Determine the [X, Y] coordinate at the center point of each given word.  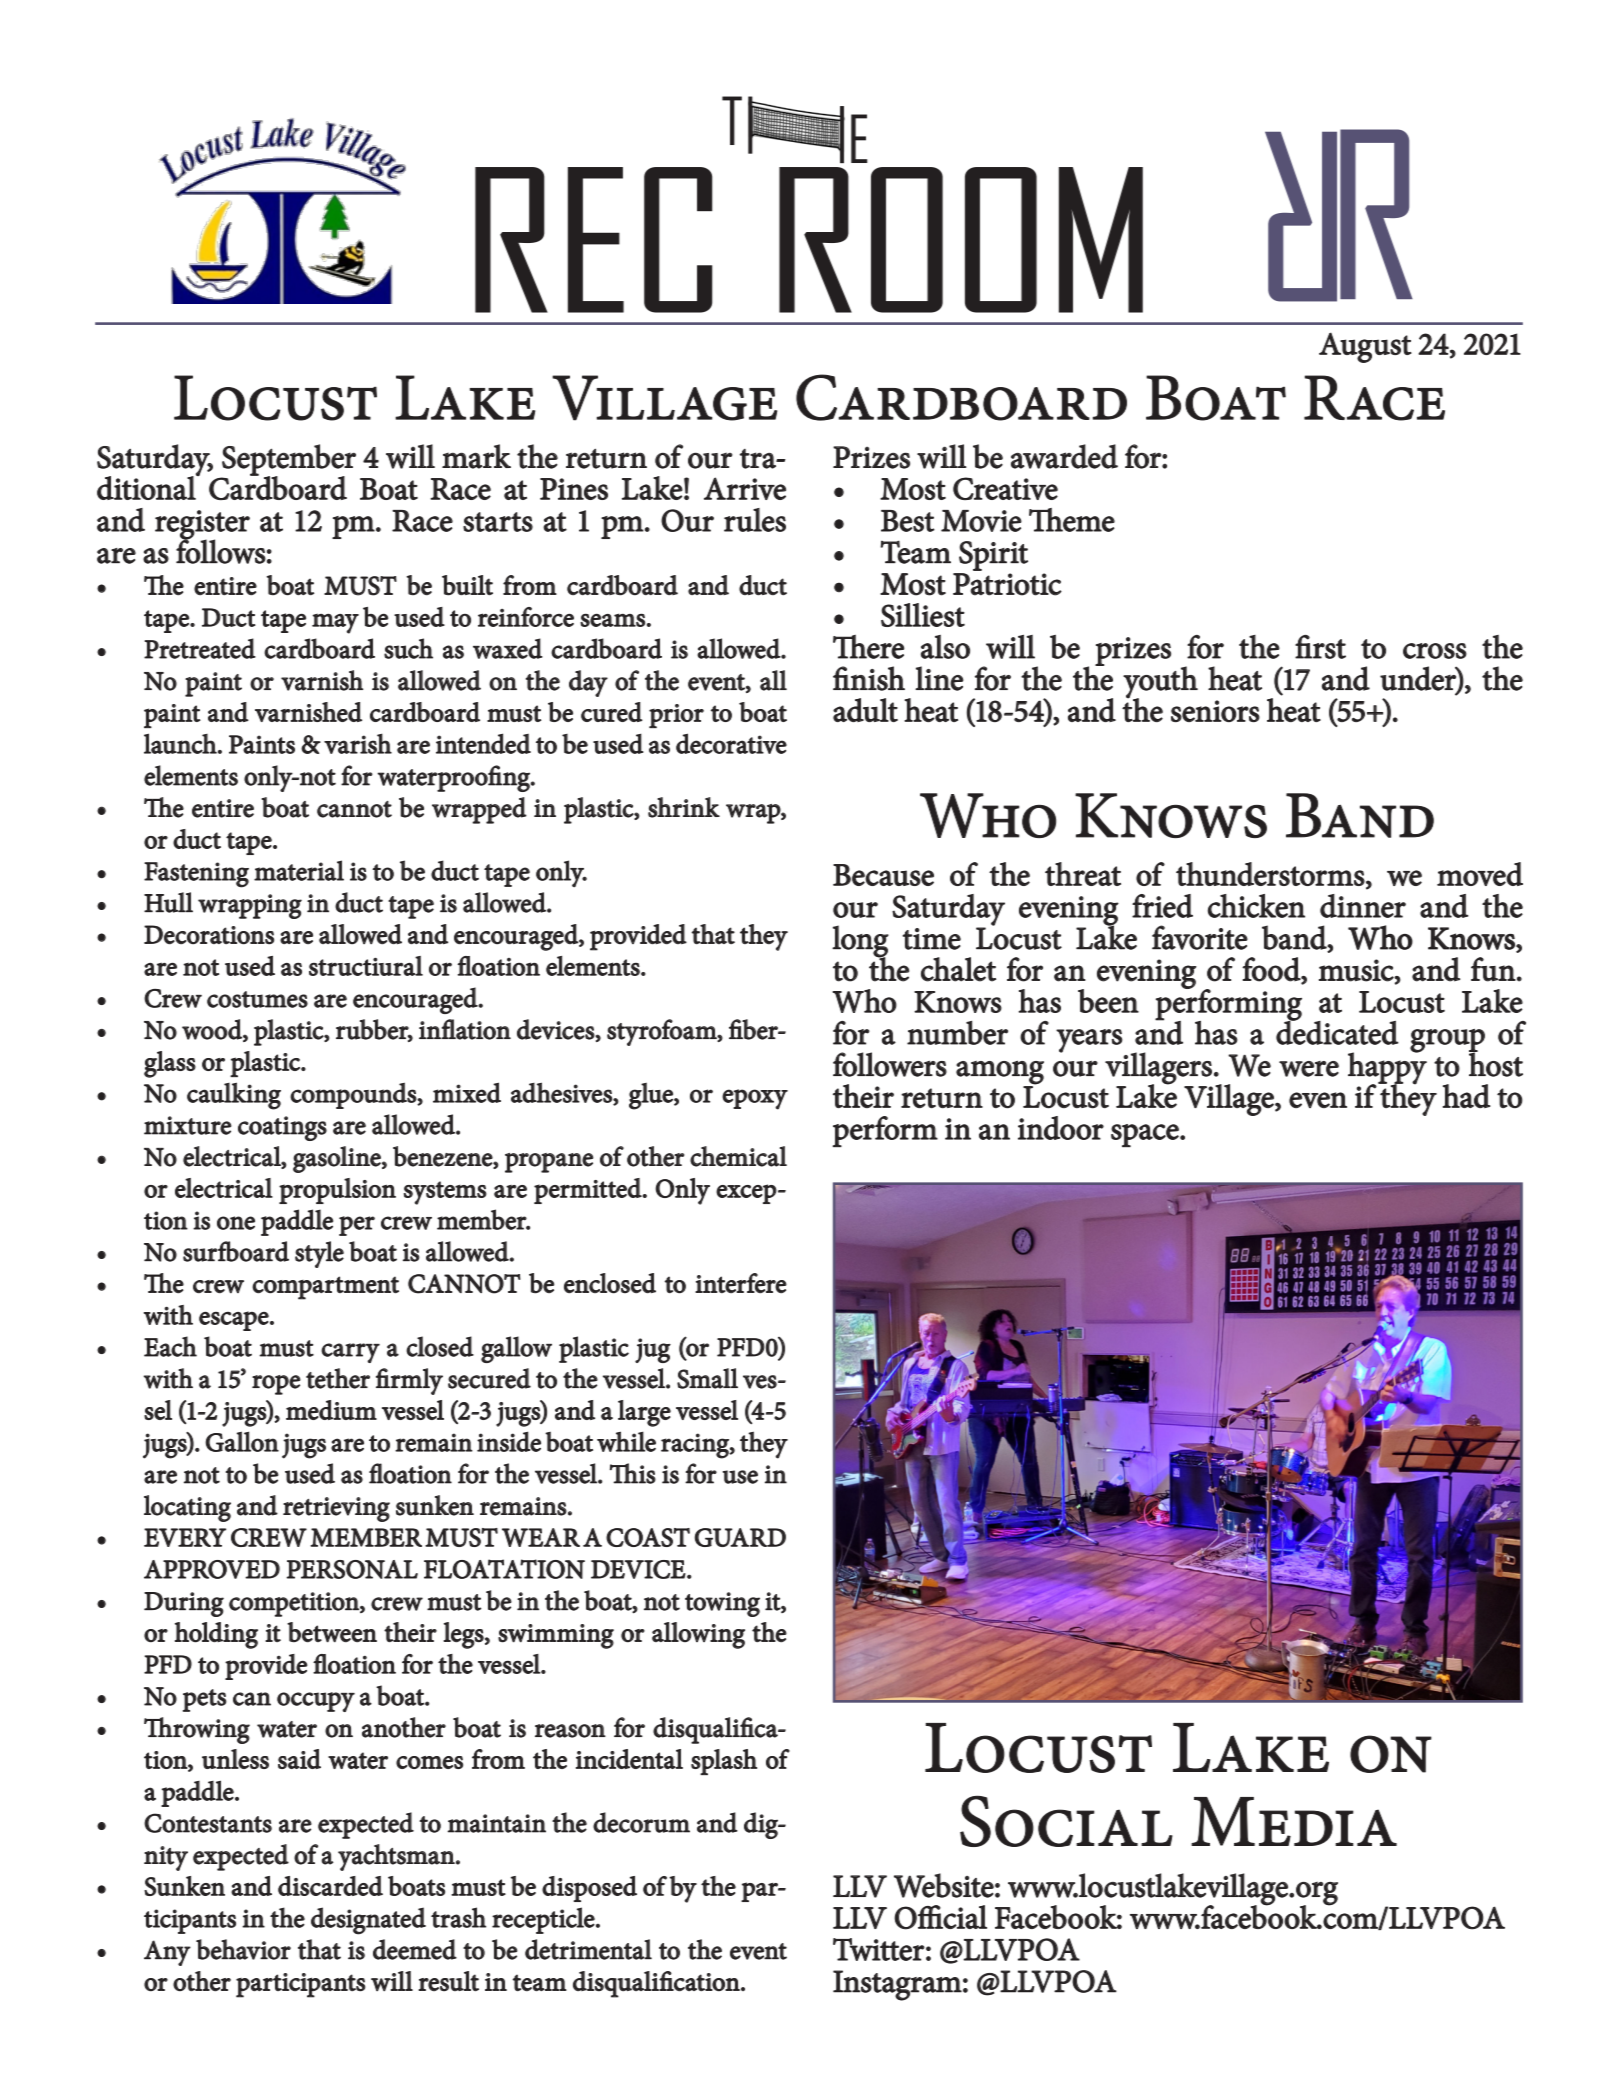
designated [368, 1921]
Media [1294, 1821]
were [1309, 1069]
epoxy [755, 1099]
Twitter [879, 1949]
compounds [354, 1095]
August [1365, 347]
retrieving [336, 1509]
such [408, 648]
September [288, 461]
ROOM [961, 240]
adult [865, 710]
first [1320, 647]
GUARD [740, 1537]
